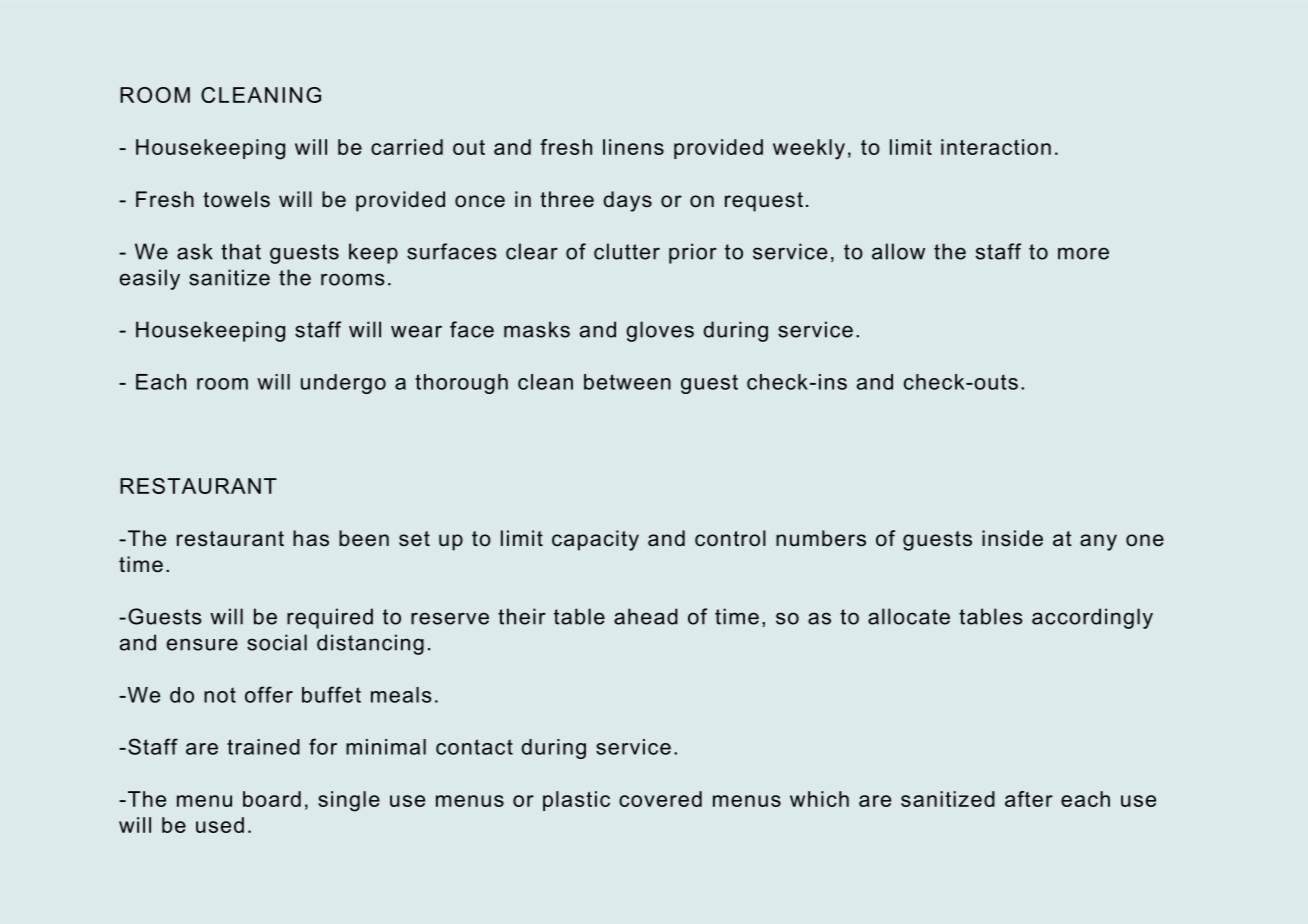 This screenshot has height=924, width=1308. What do you see at coordinates (627, 382) in the screenshot?
I see `between` at bounding box center [627, 382].
